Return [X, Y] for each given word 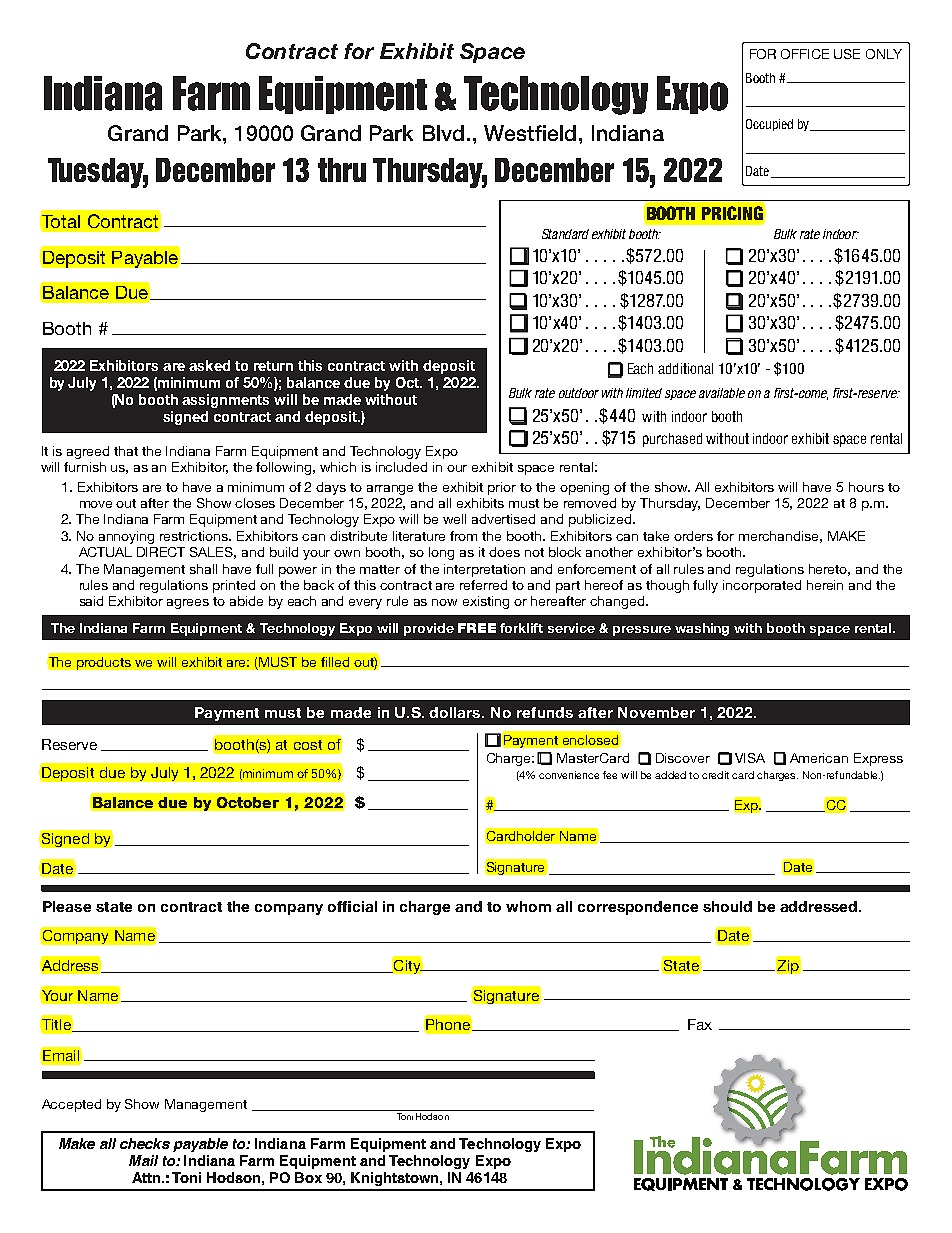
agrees [188, 604]
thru [342, 170]
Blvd [443, 133]
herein [825, 585]
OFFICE [805, 54]
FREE [477, 628]
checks [145, 1143]
